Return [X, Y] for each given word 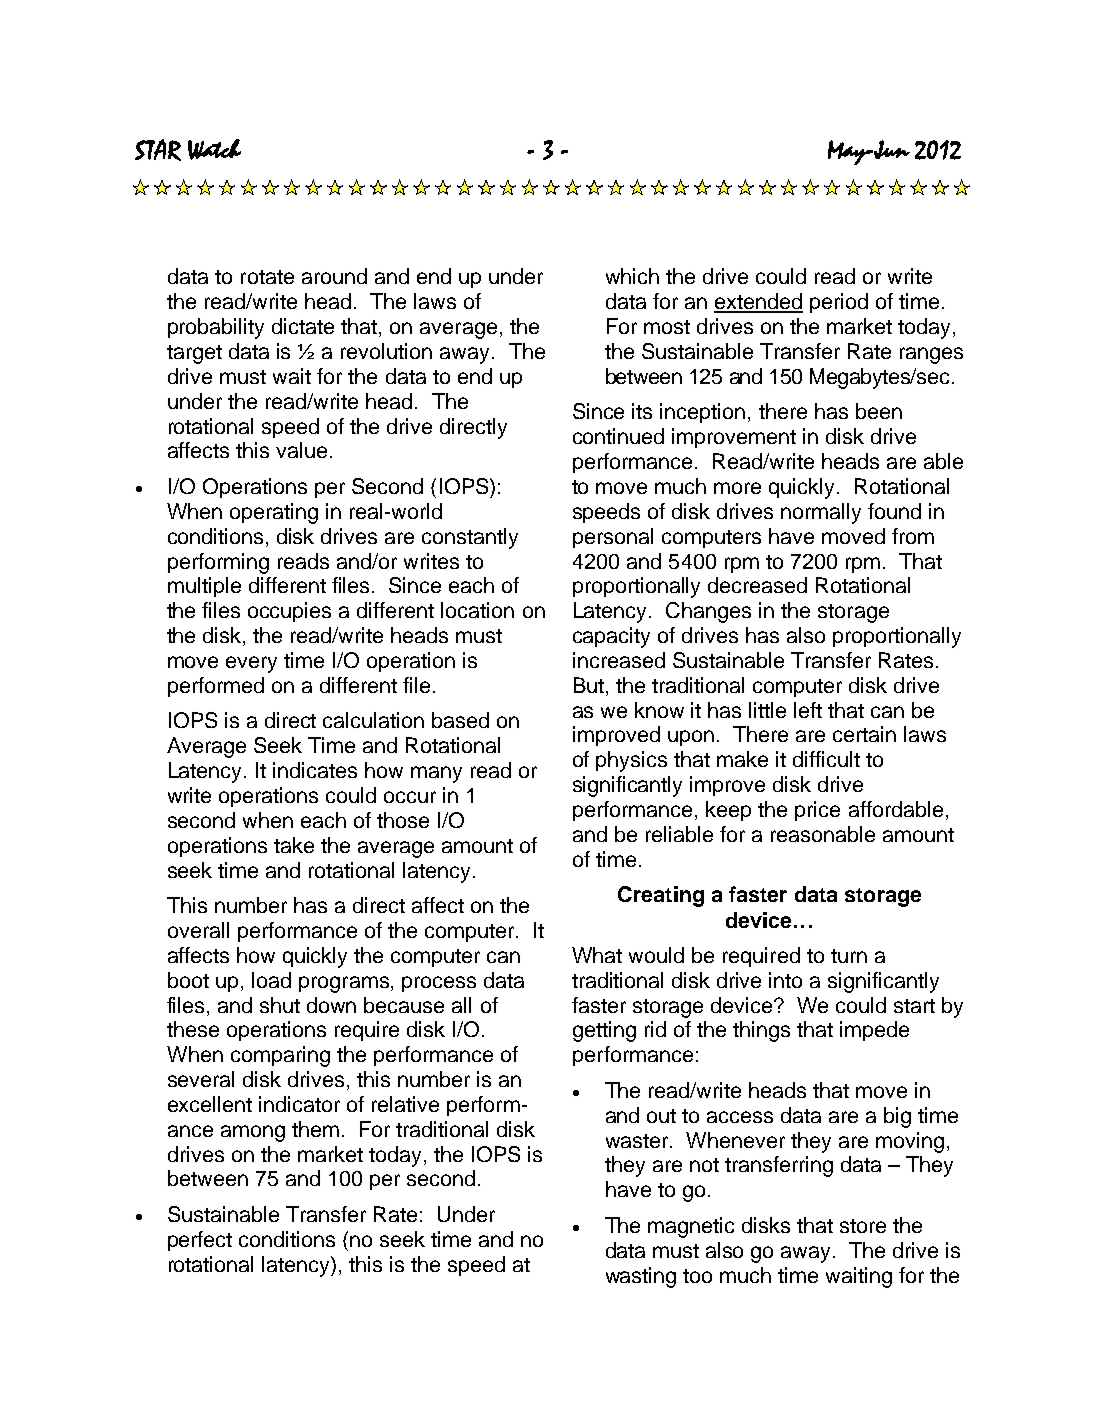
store [863, 1226]
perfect [200, 1241]
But [590, 686]
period [839, 303]
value [301, 450]
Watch [214, 149]
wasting [641, 1277]
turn [849, 956]
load [271, 980]
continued [618, 436]
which [632, 276]
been [879, 411]
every [251, 664]
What [597, 955]
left [808, 710]
